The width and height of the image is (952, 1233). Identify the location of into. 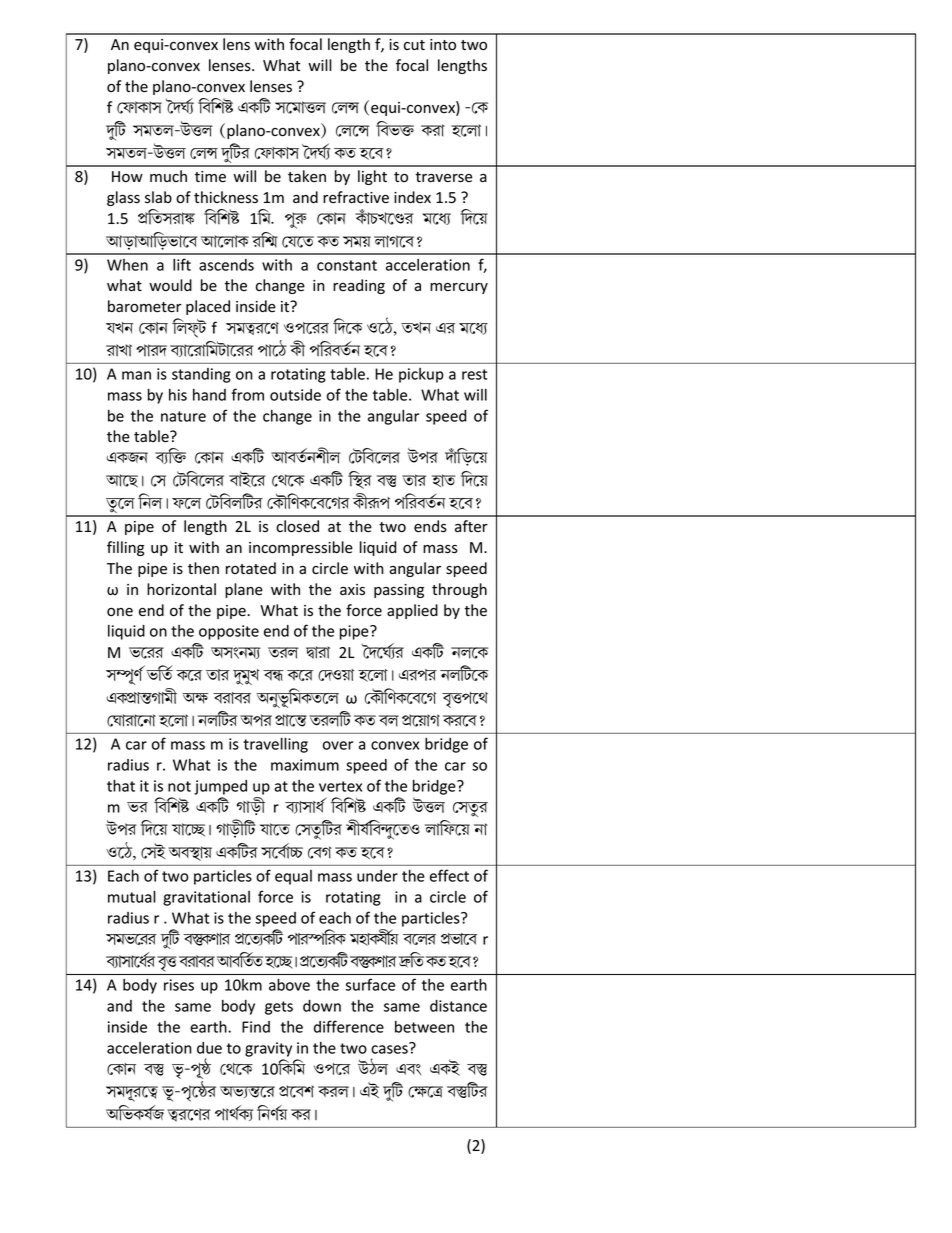
(443, 44).
